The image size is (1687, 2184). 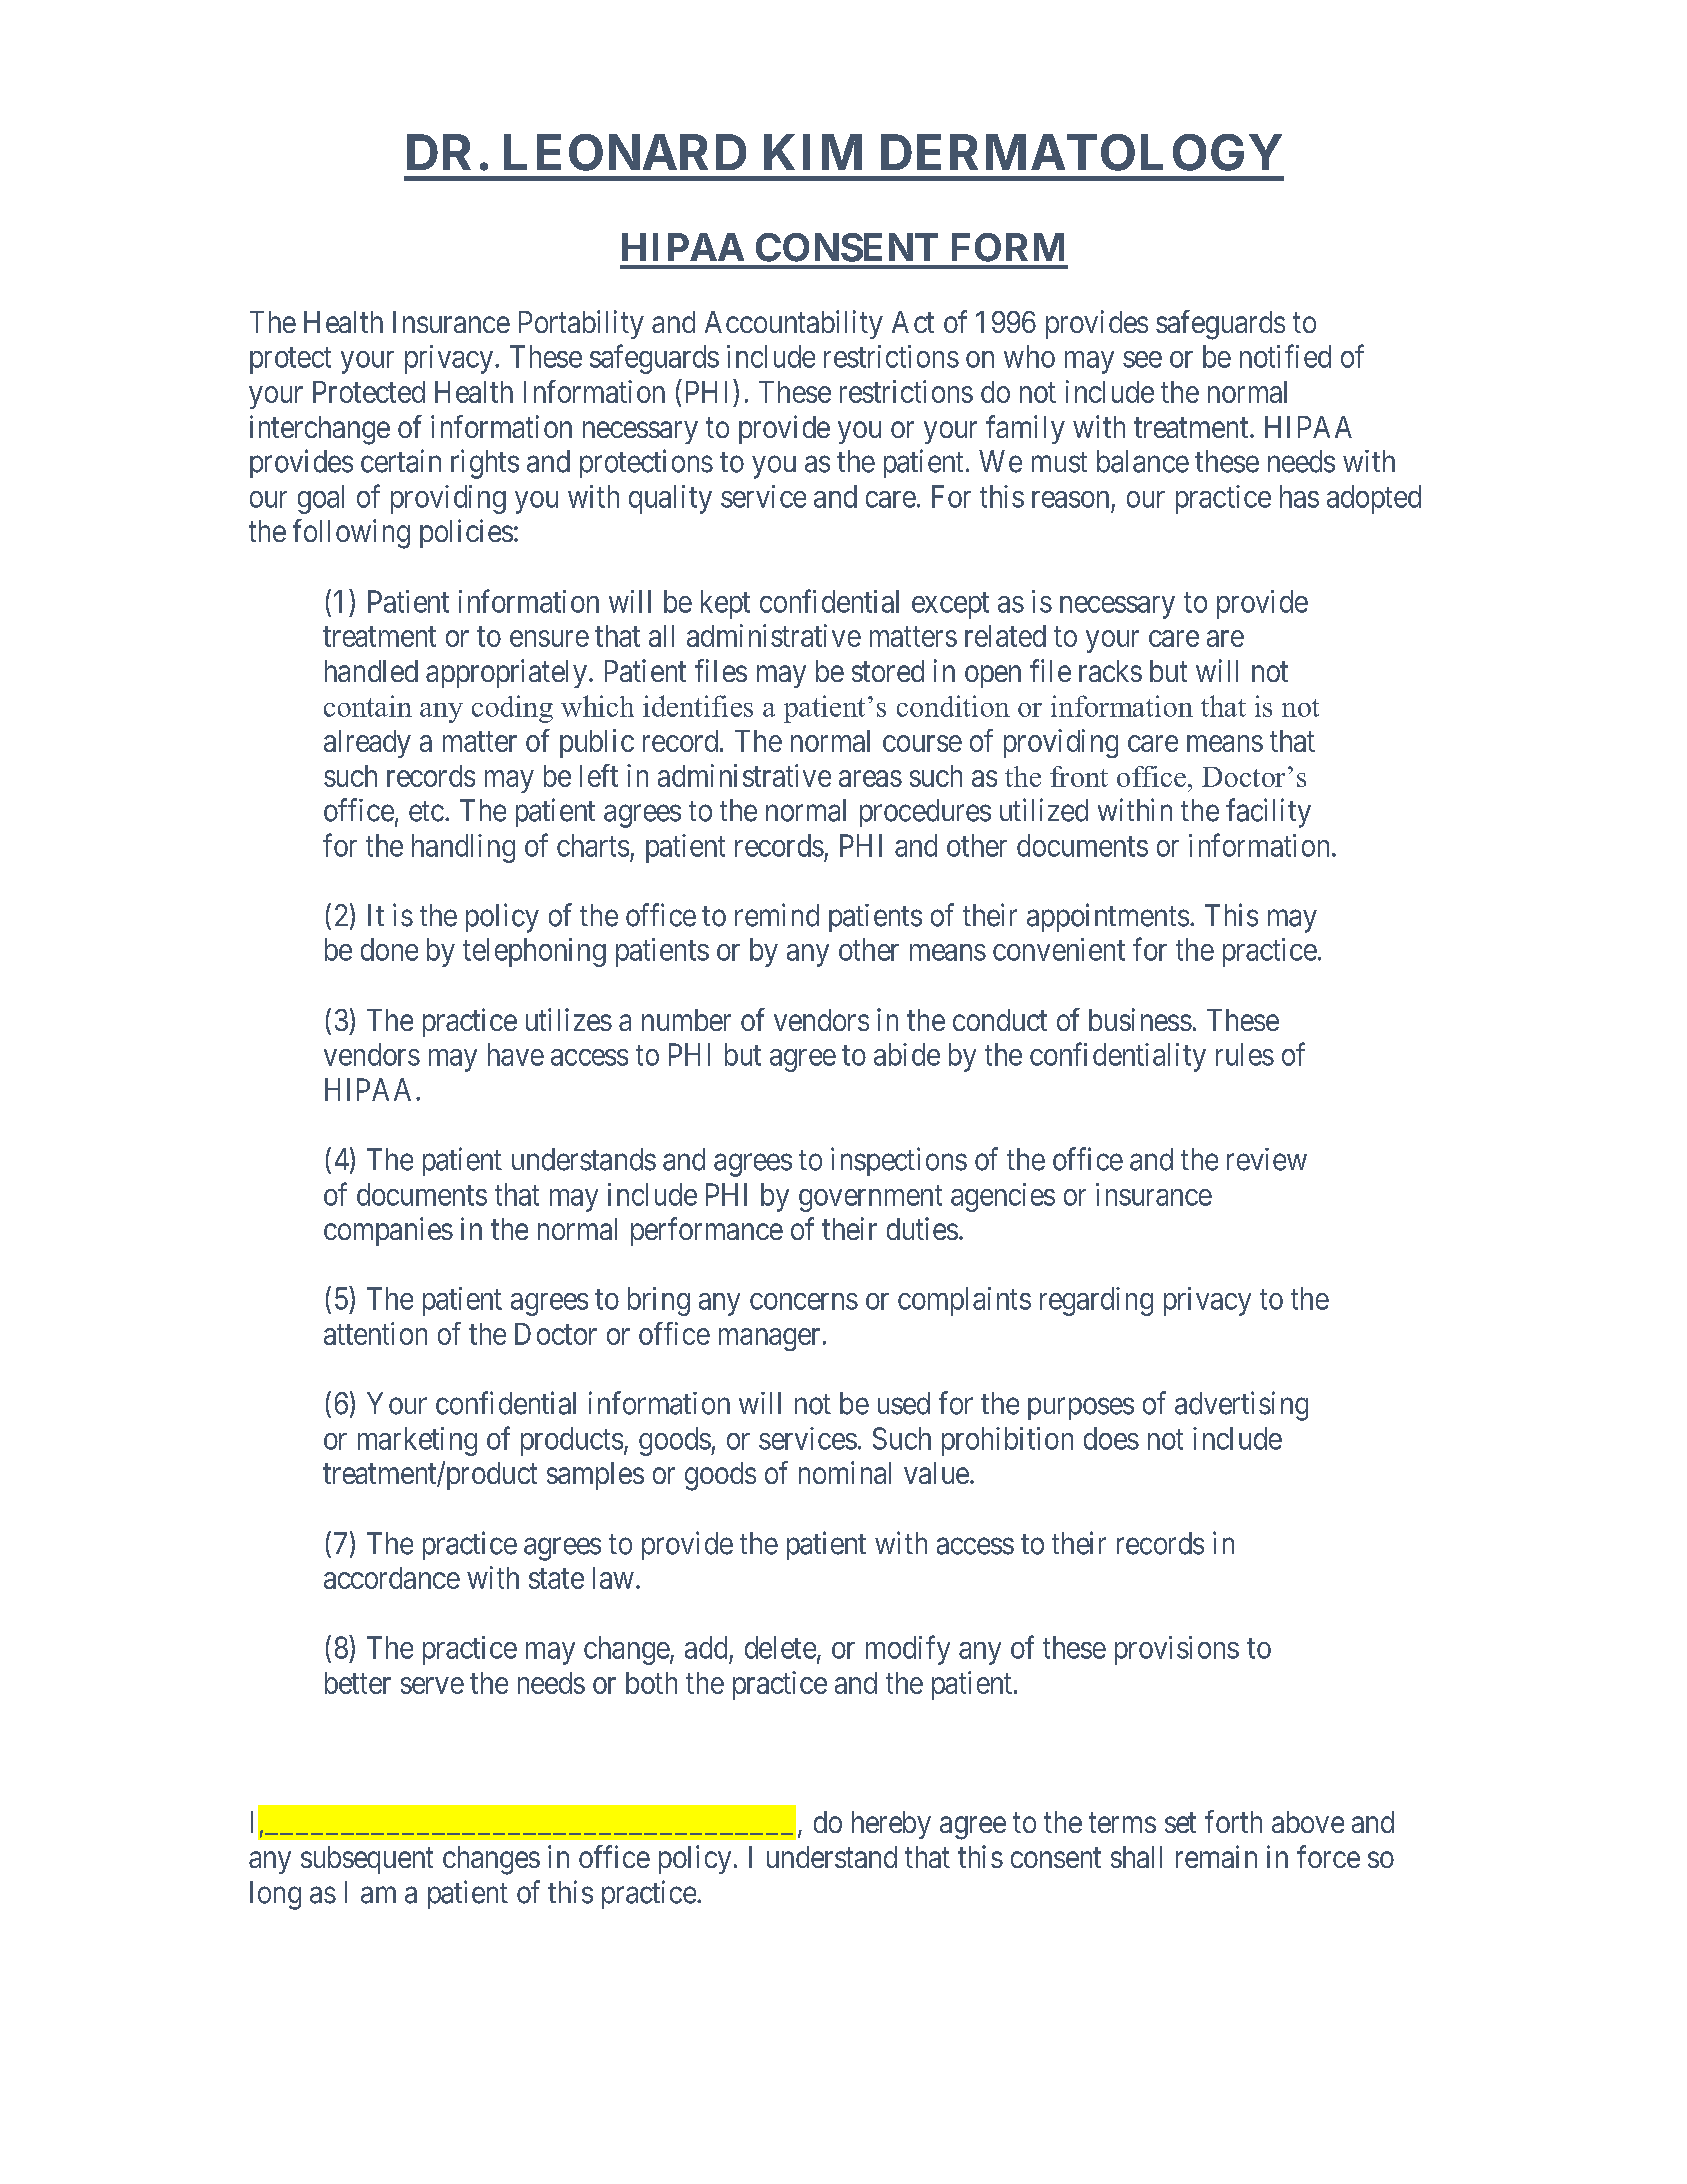 What do you see at coordinates (1241, 1406) in the image?
I see `advertising` at bounding box center [1241, 1406].
